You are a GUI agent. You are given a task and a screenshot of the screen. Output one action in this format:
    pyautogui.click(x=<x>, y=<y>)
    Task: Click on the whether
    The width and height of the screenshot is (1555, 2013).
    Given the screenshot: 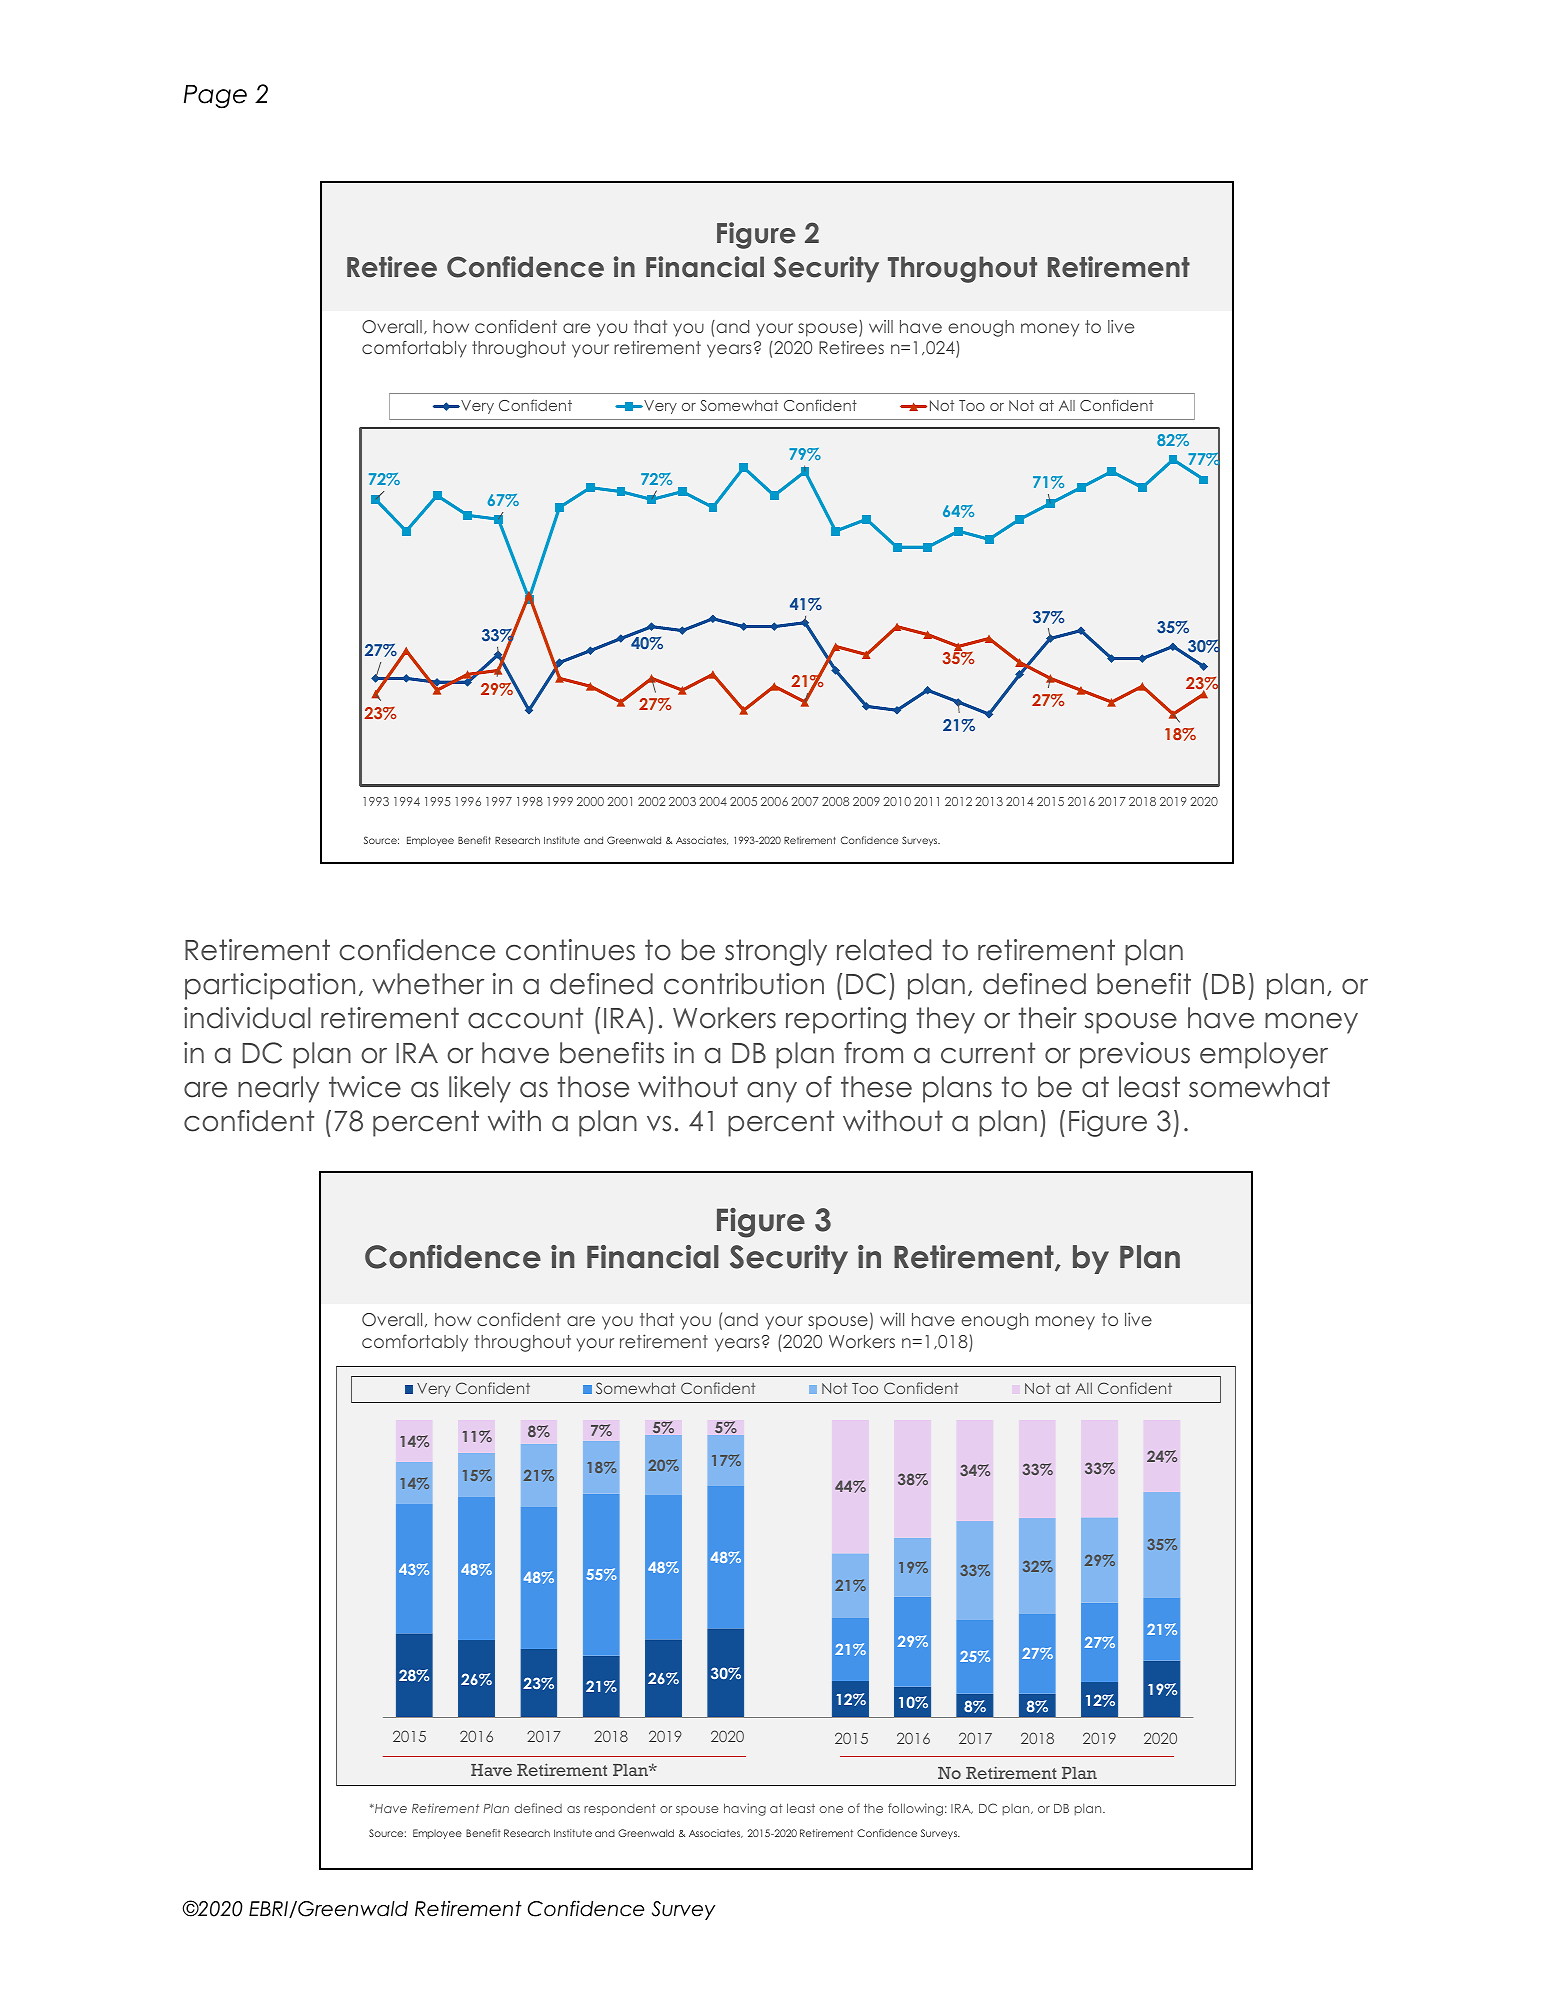 What is the action you would take?
    pyautogui.click(x=428, y=984)
